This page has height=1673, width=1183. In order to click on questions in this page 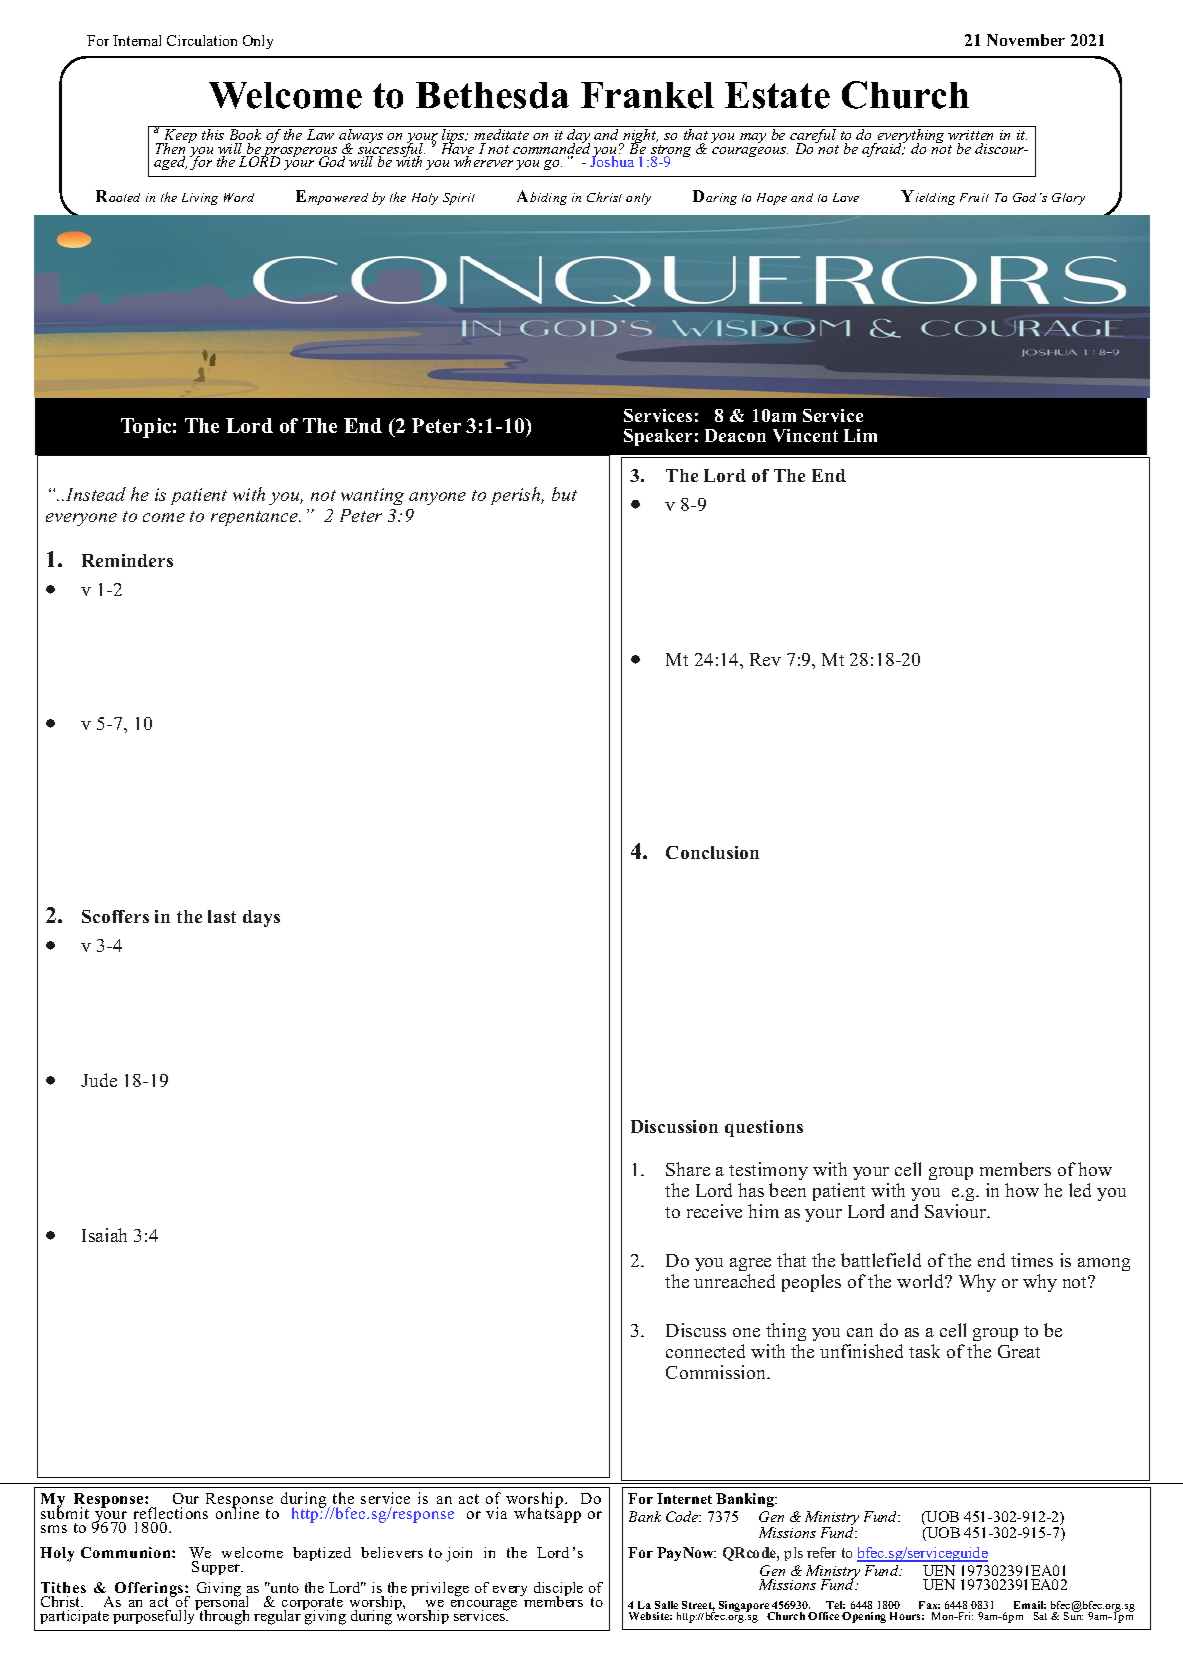, I will do `click(764, 1128)`.
